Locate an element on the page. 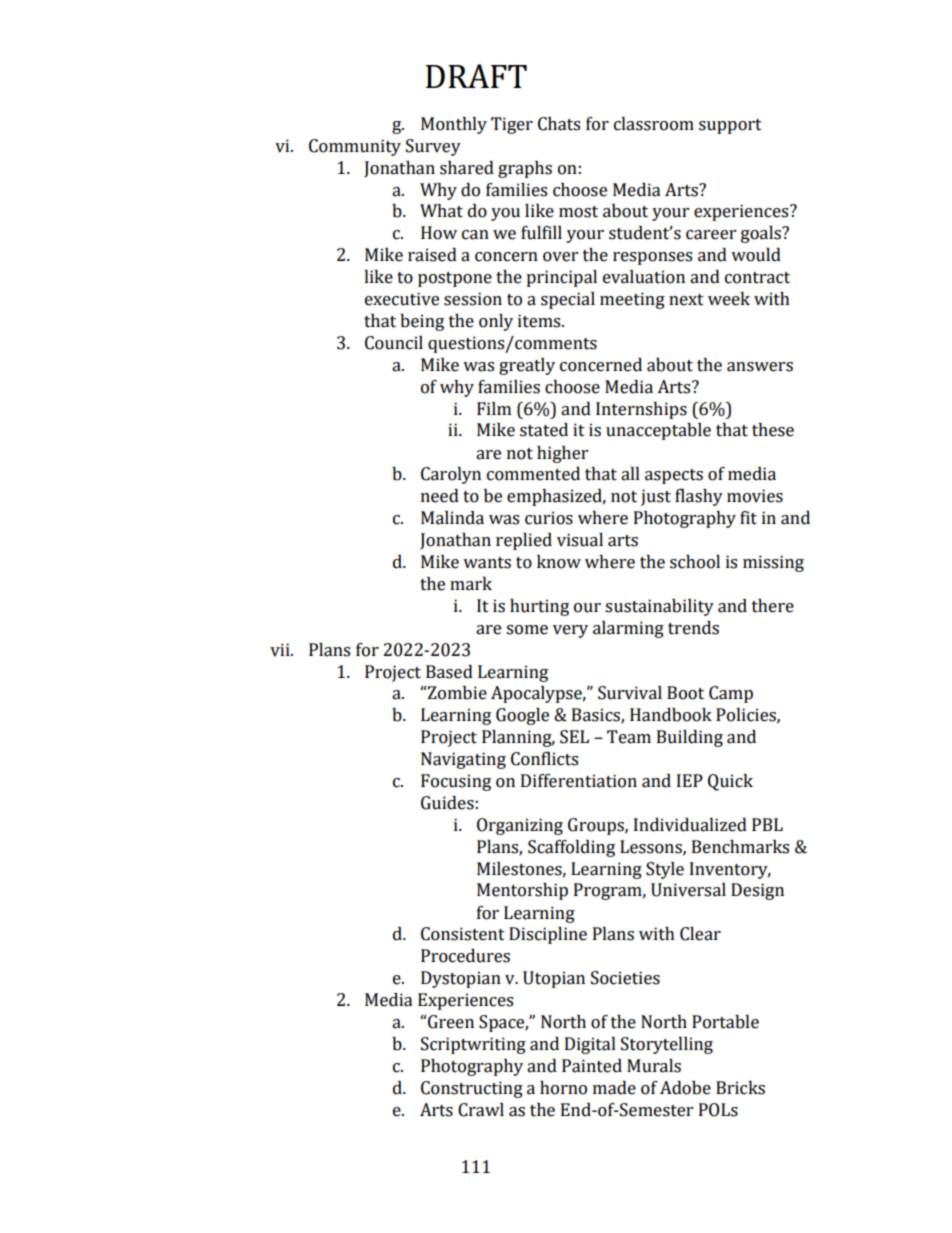 This image has width=952, height=1233. Community is located at coordinates (355, 147).
